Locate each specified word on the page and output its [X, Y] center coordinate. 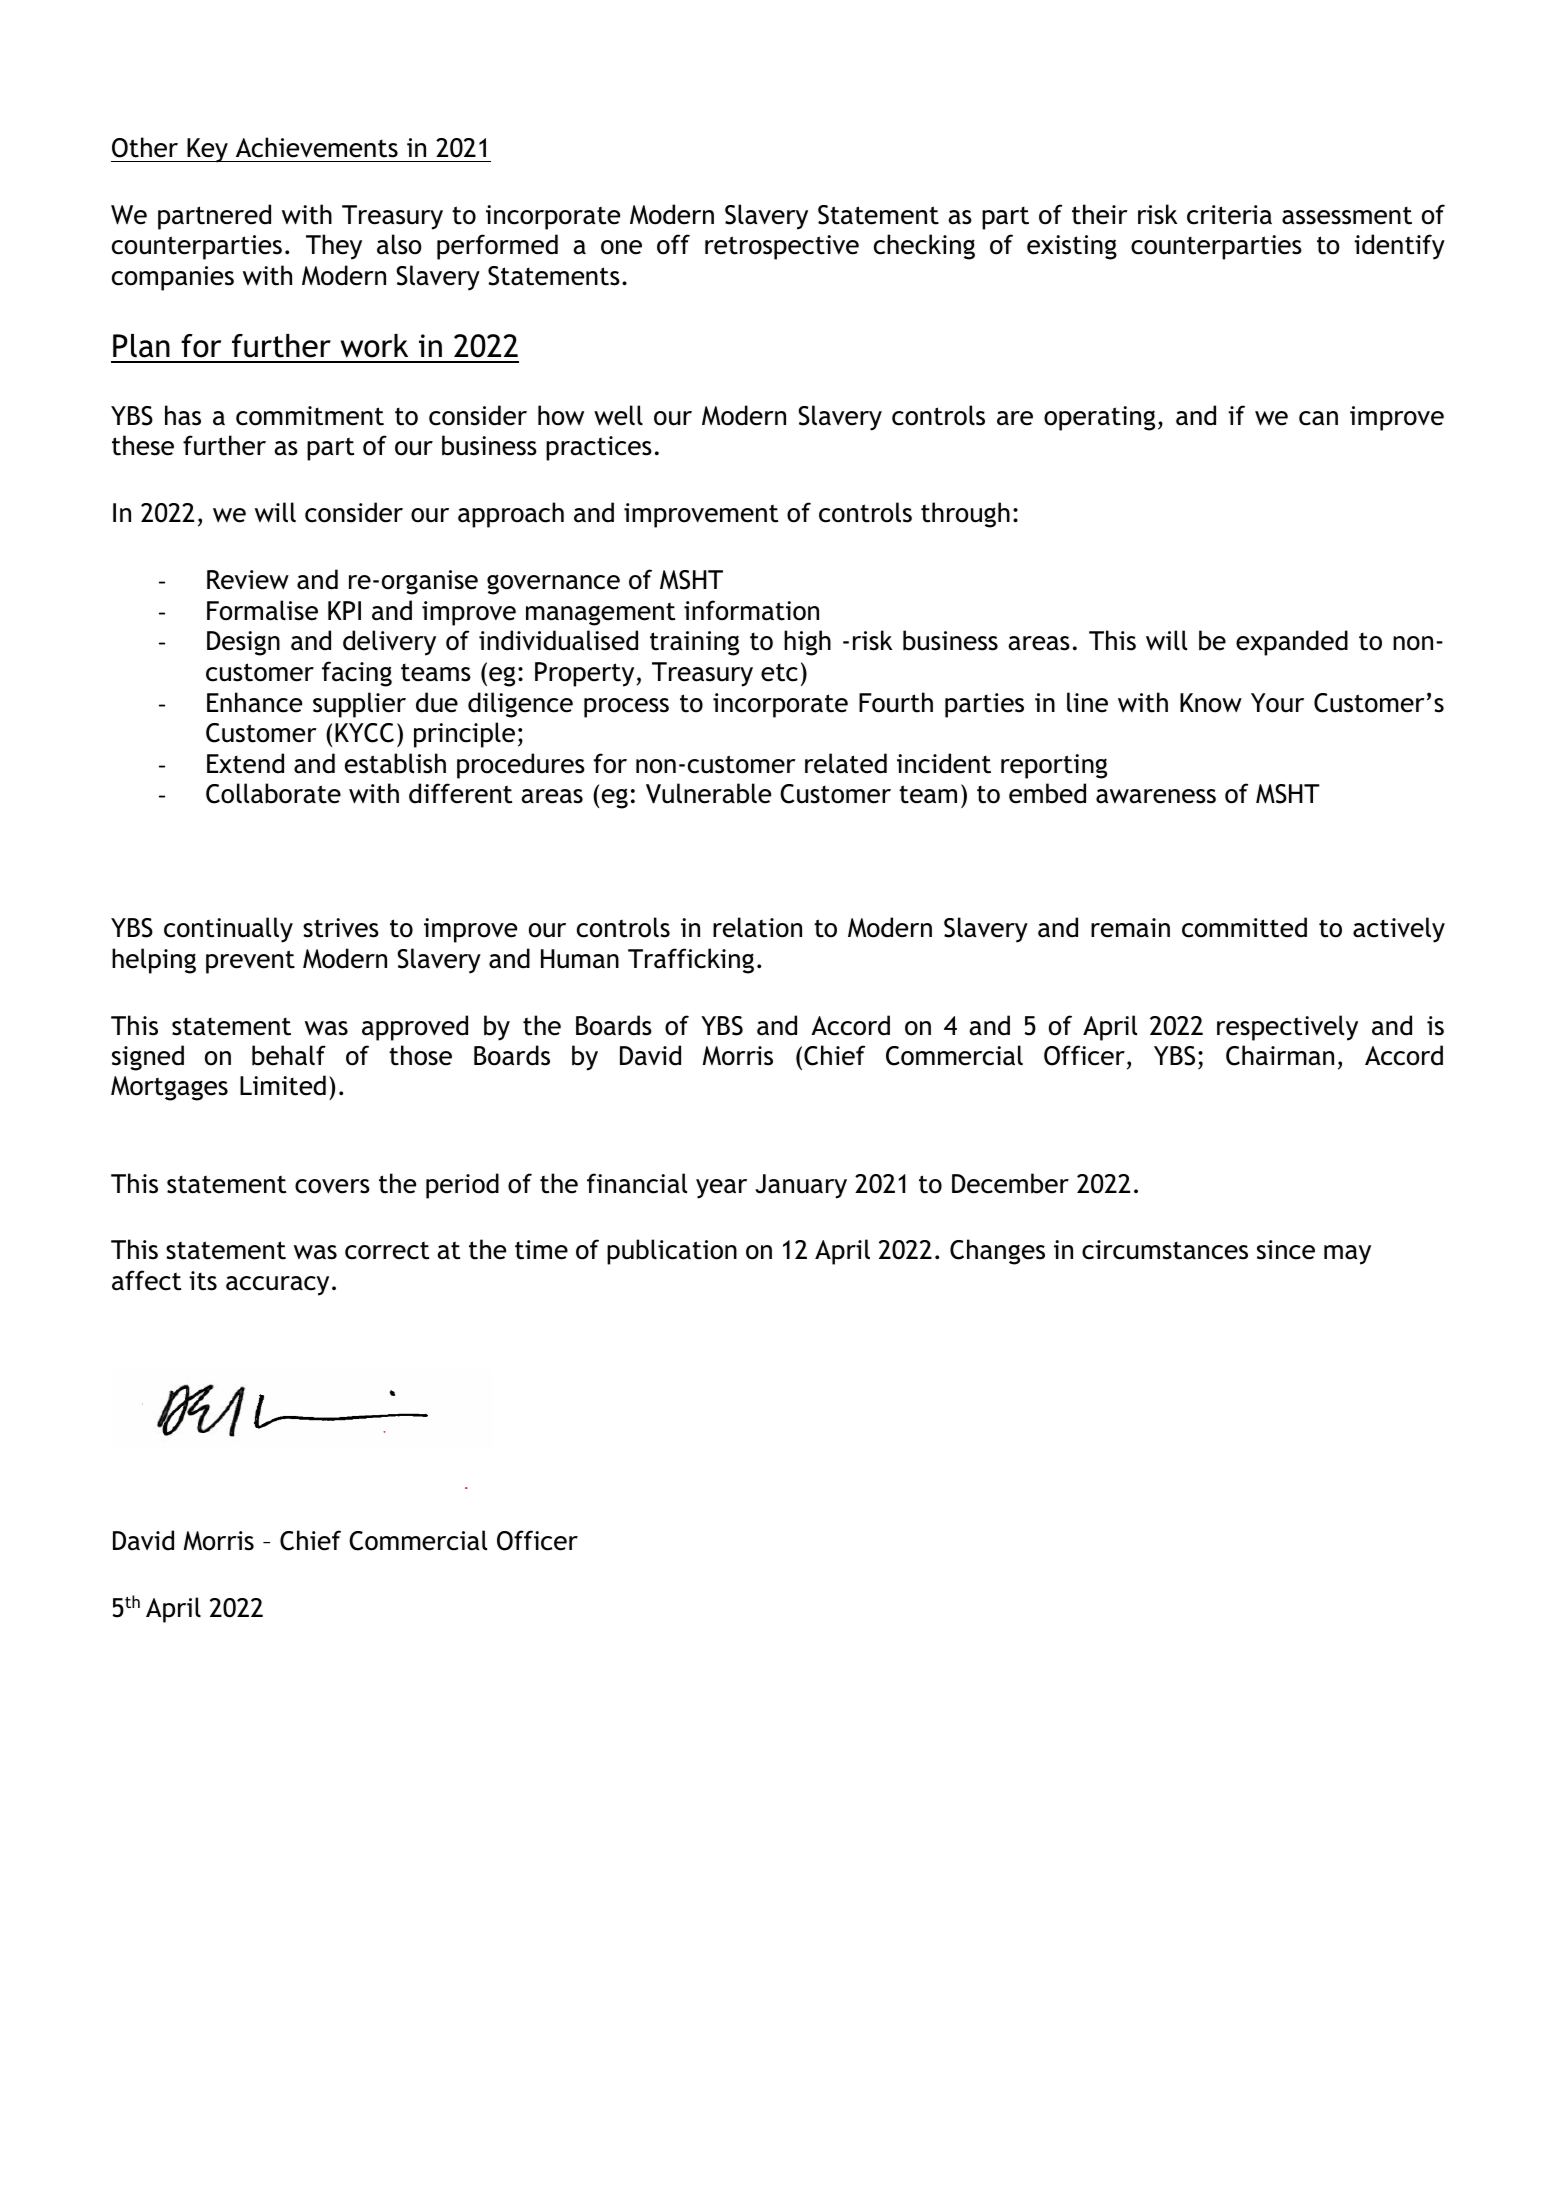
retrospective [782, 247]
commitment [310, 416]
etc [779, 672]
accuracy [277, 1286]
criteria [1229, 215]
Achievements [317, 147]
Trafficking [691, 961]
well [618, 415]
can [1318, 418]
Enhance [254, 702]
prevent [250, 962]
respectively [1287, 1028]
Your [1277, 703]
